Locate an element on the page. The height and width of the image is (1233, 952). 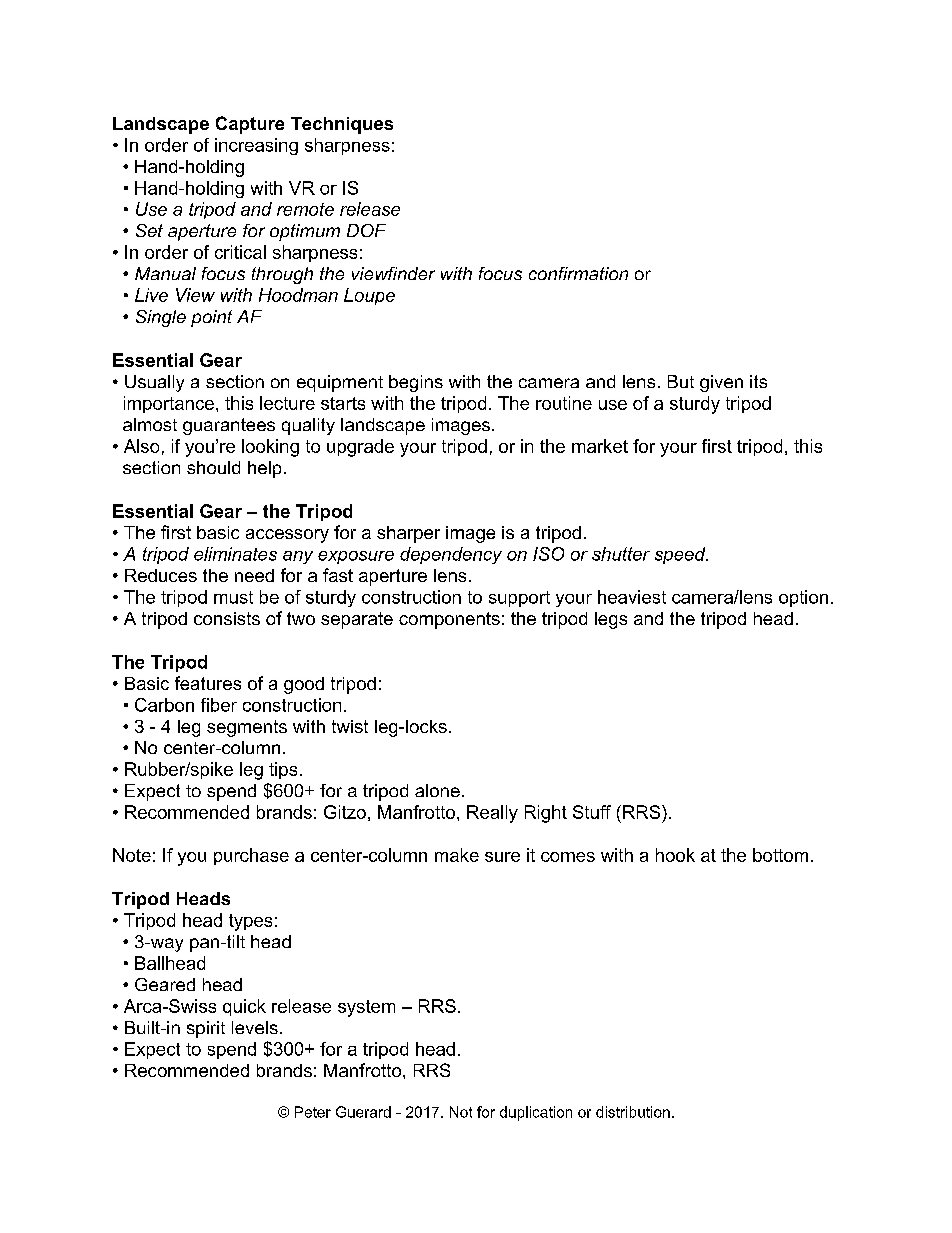
dependency is located at coordinates (451, 555).
